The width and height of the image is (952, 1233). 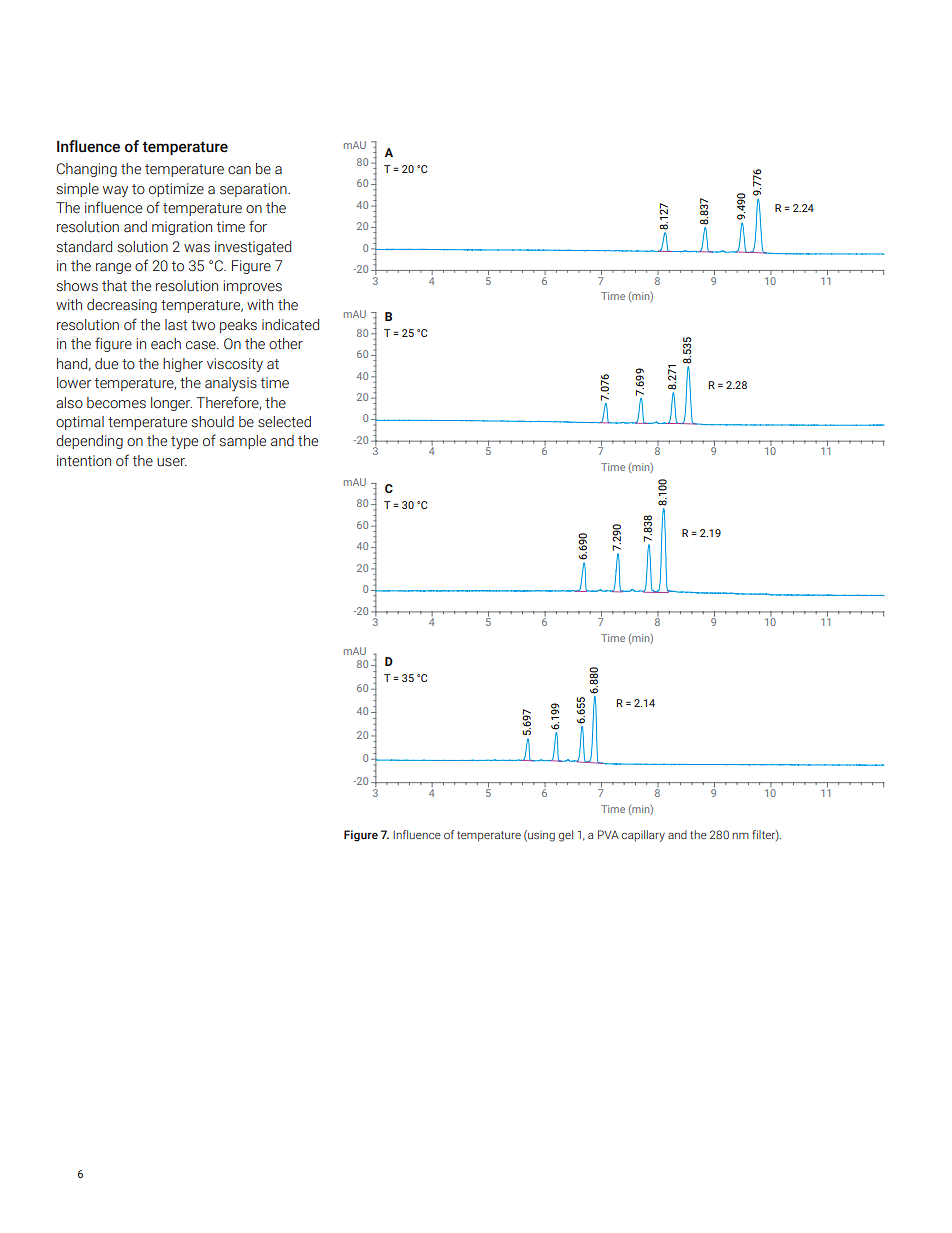 What do you see at coordinates (284, 422) in the image?
I see `selected` at bounding box center [284, 422].
